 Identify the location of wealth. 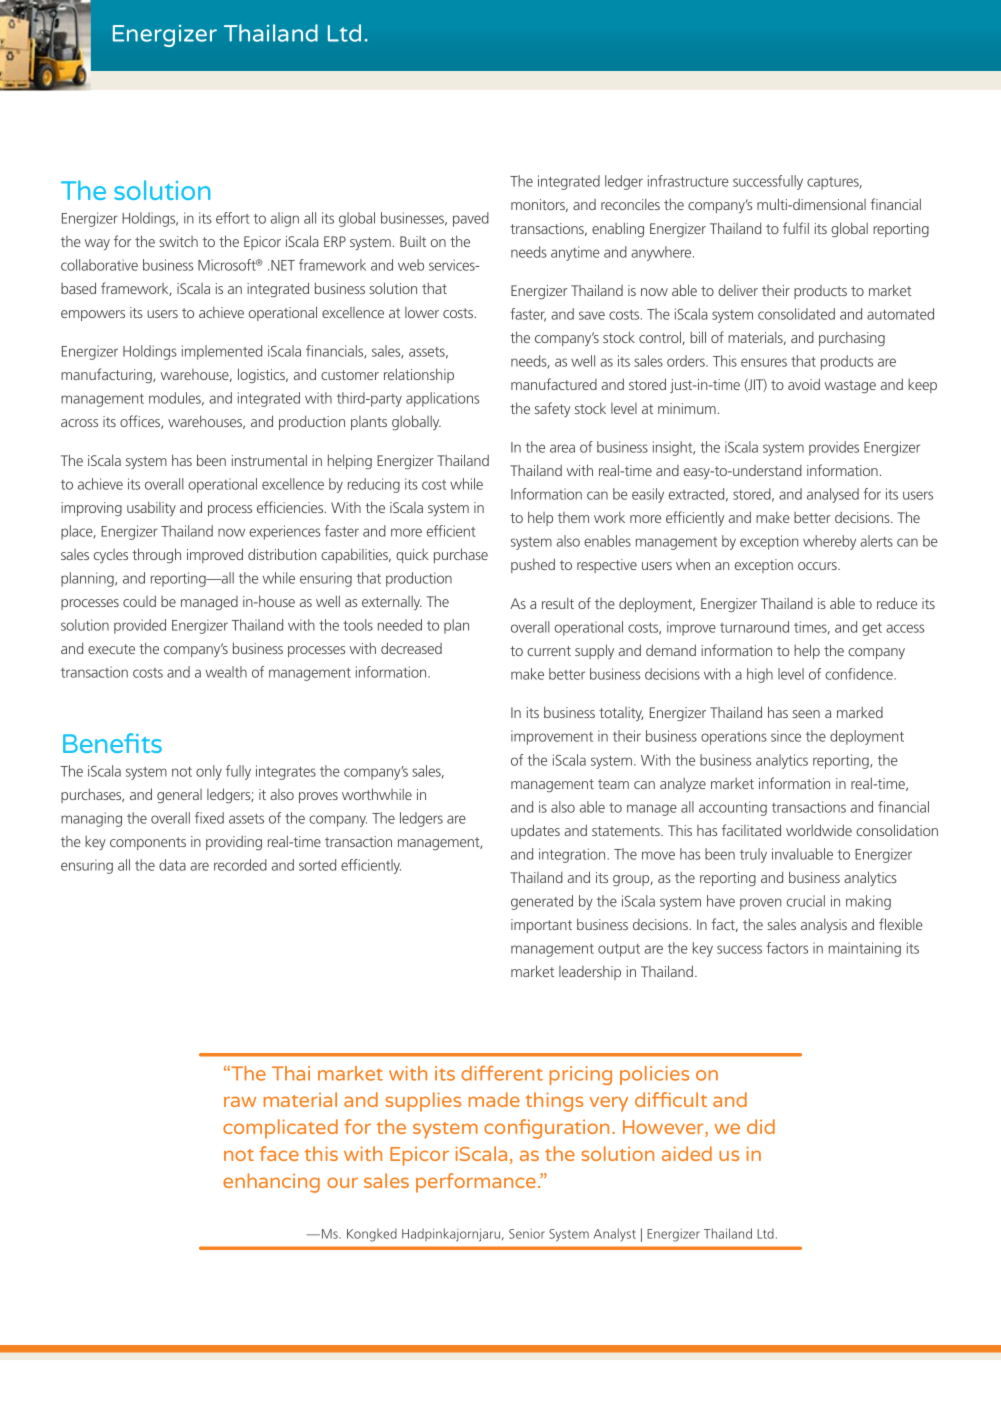
(226, 672).
